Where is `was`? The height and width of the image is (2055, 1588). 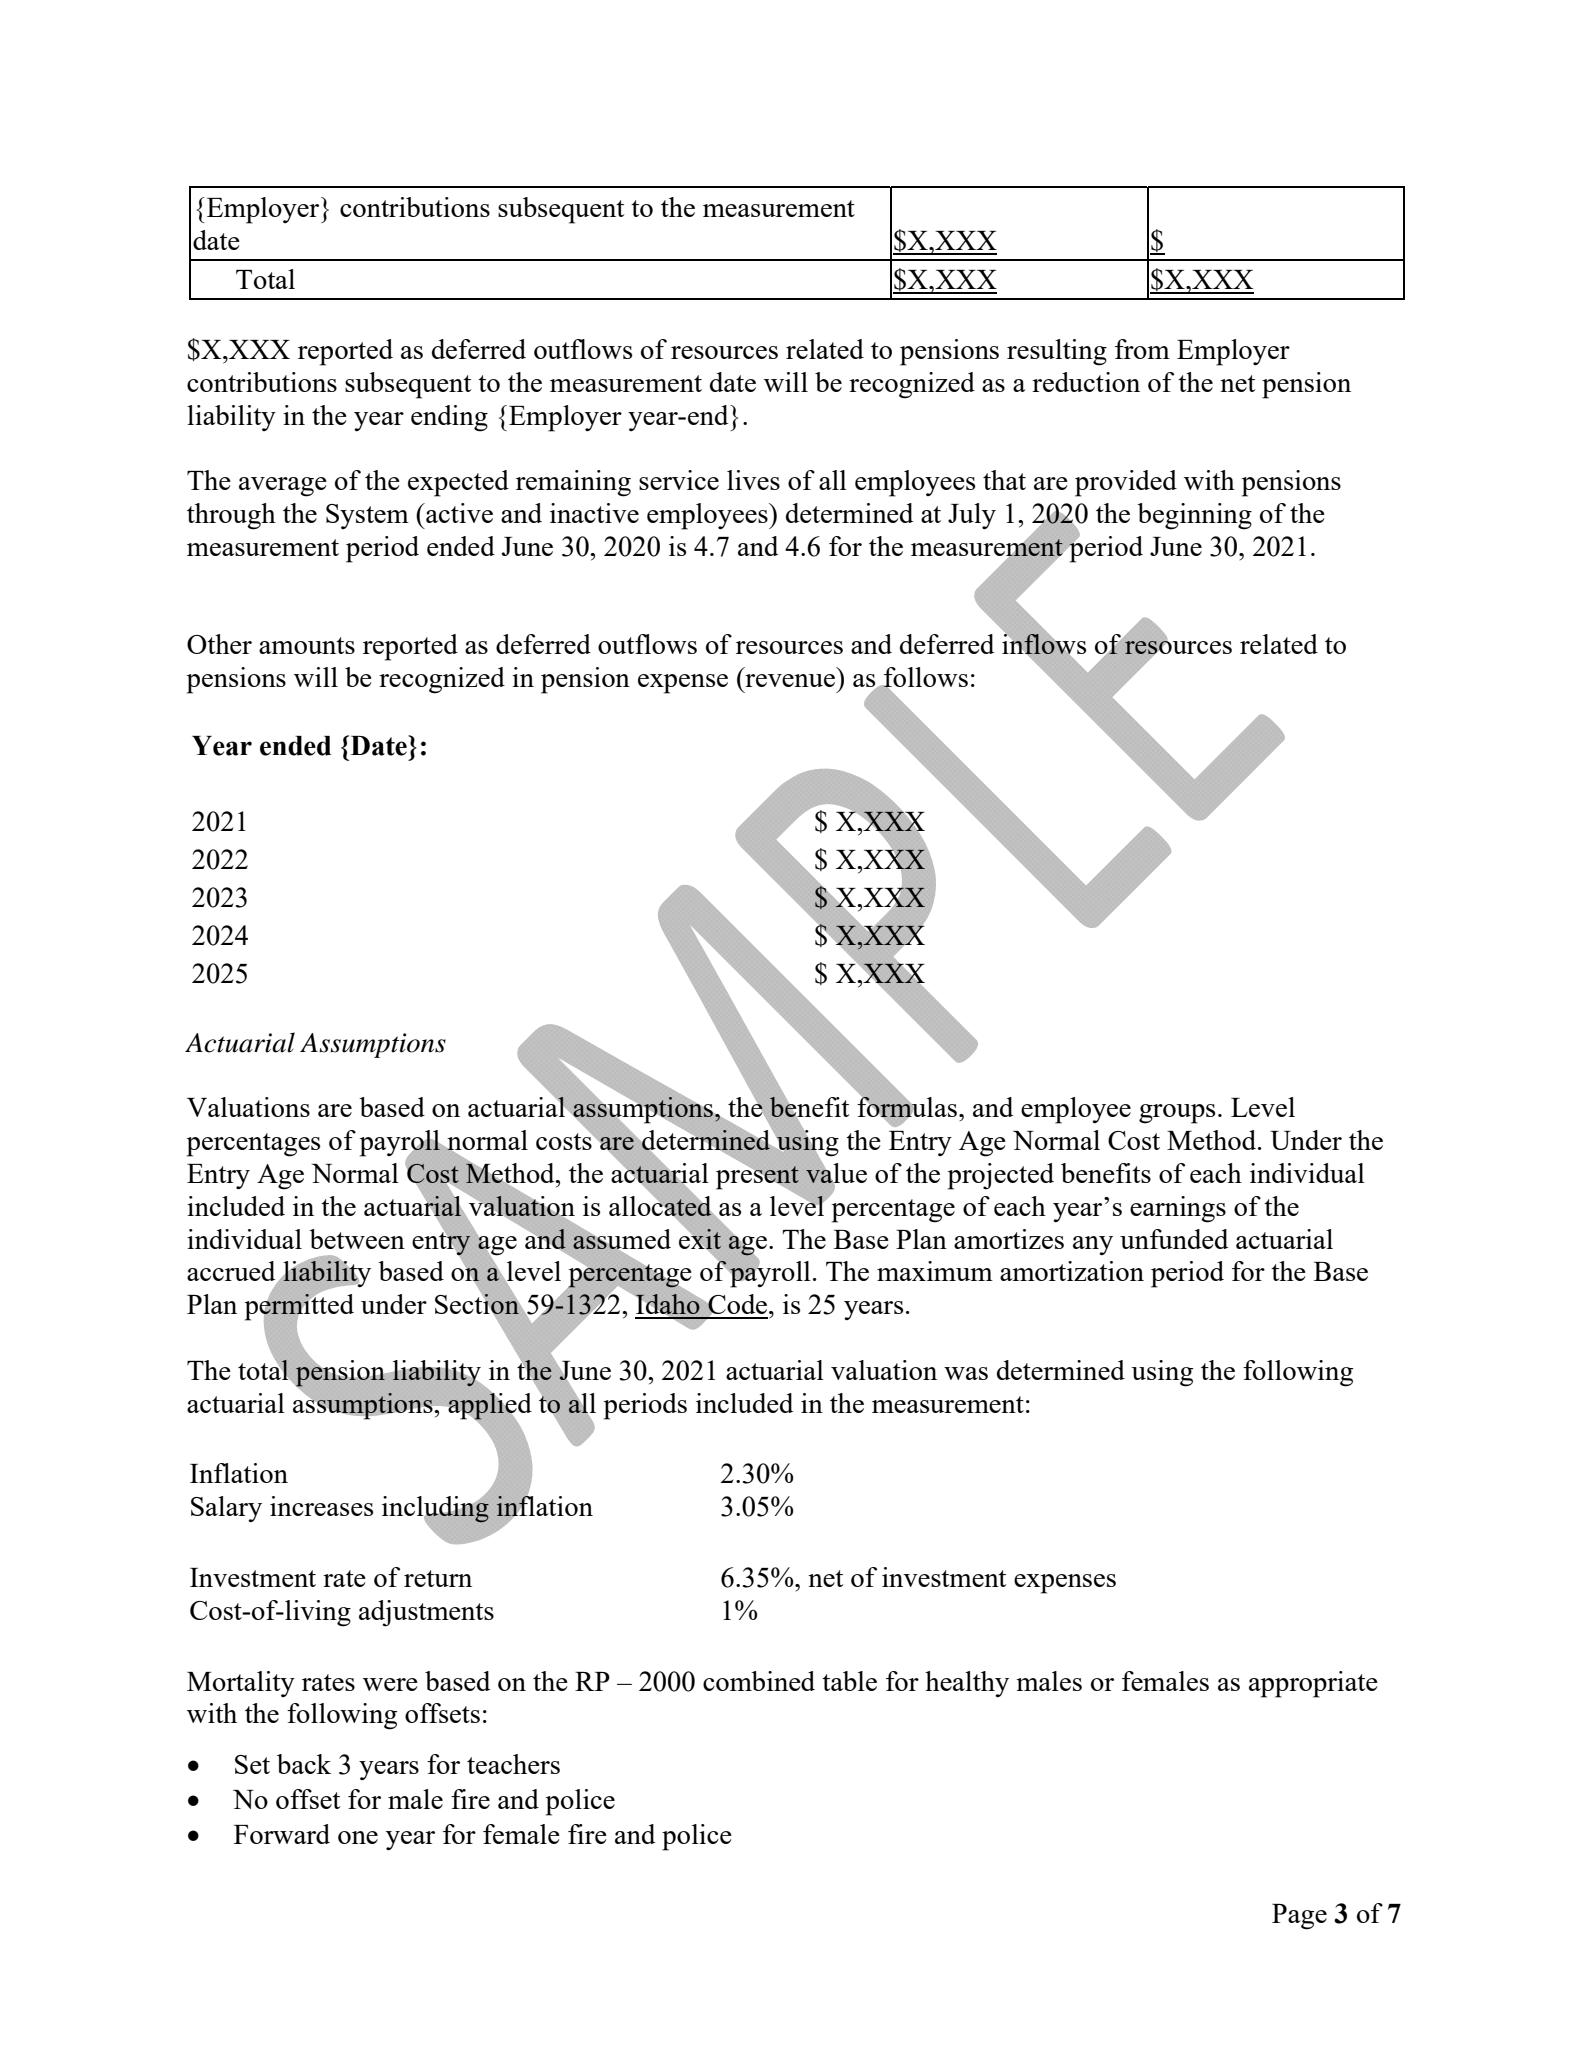 was is located at coordinates (966, 1373).
